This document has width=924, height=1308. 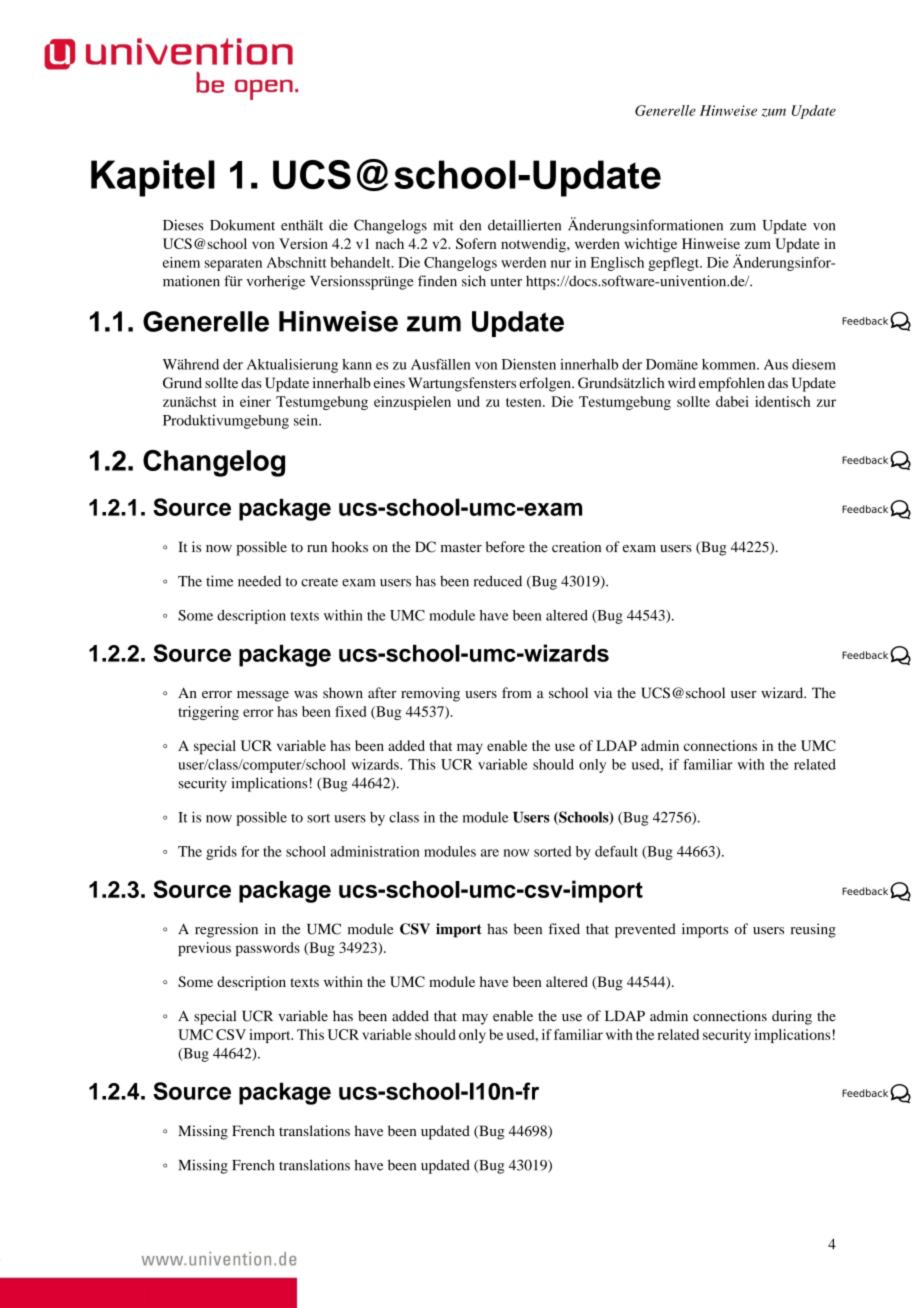 What do you see at coordinates (506, 282) in the document?
I see `unter` at bounding box center [506, 282].
